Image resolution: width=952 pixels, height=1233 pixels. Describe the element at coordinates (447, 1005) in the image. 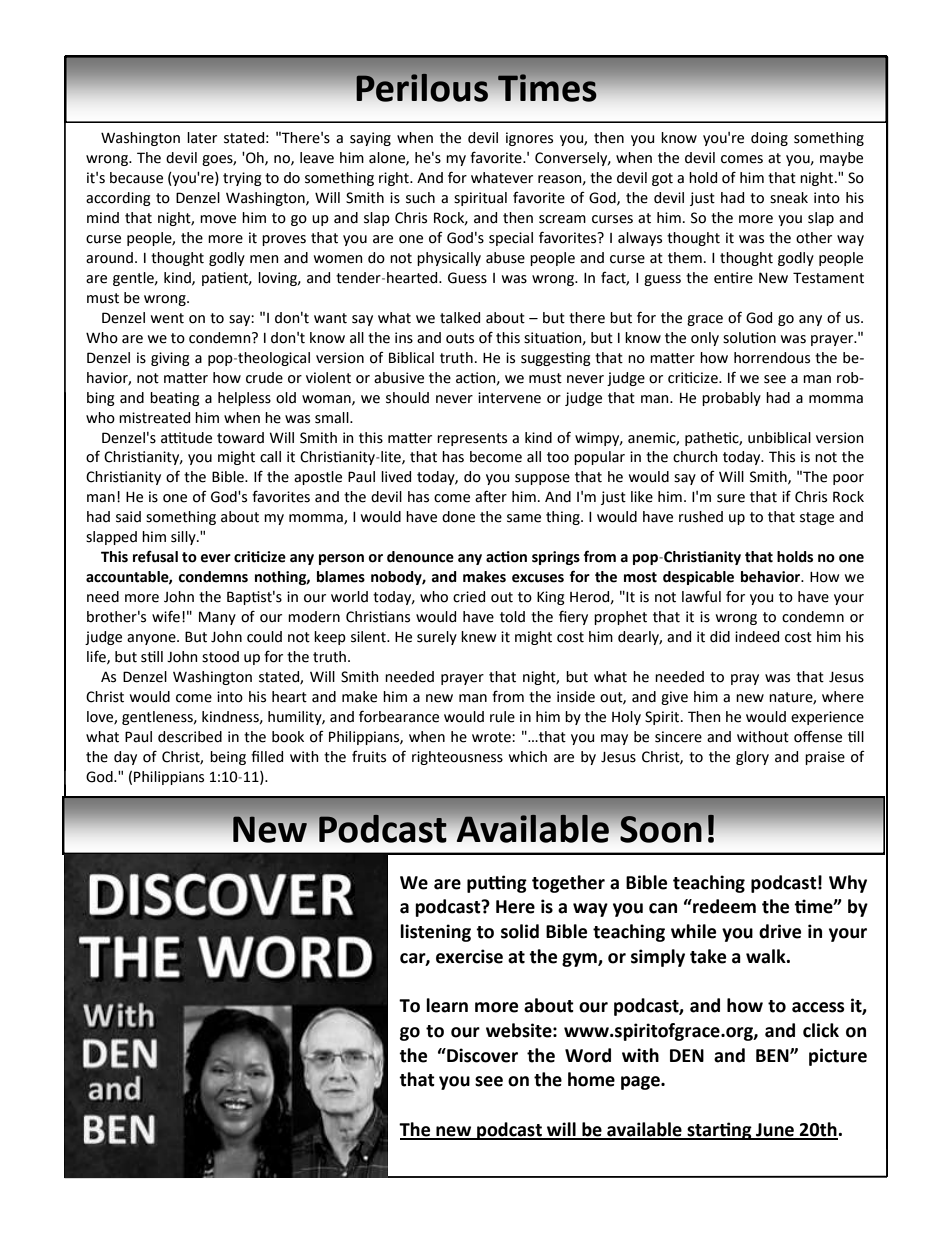

I see `learn` at that location.
